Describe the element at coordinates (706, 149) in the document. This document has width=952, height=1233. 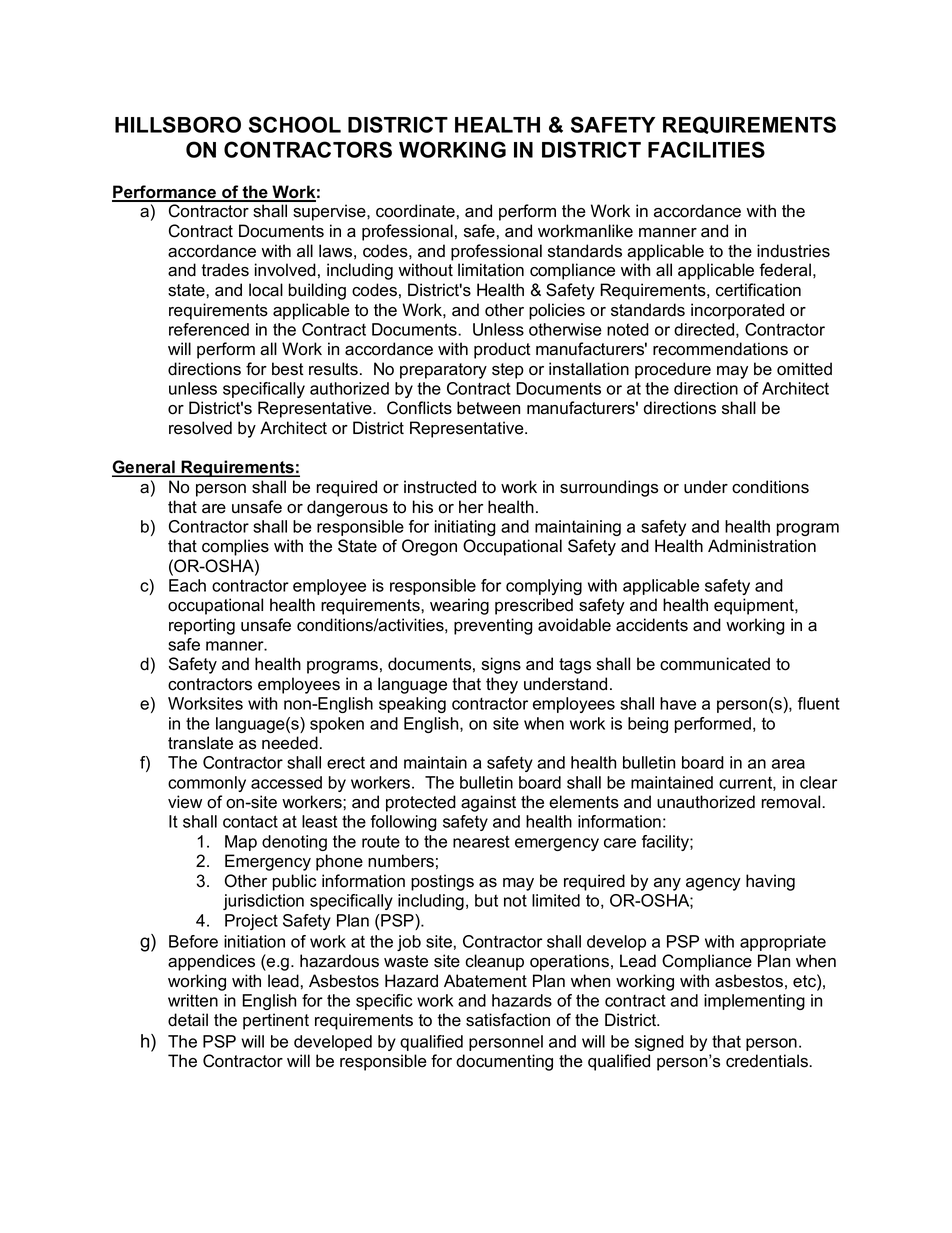
I see `FACILITIES` at that location.
